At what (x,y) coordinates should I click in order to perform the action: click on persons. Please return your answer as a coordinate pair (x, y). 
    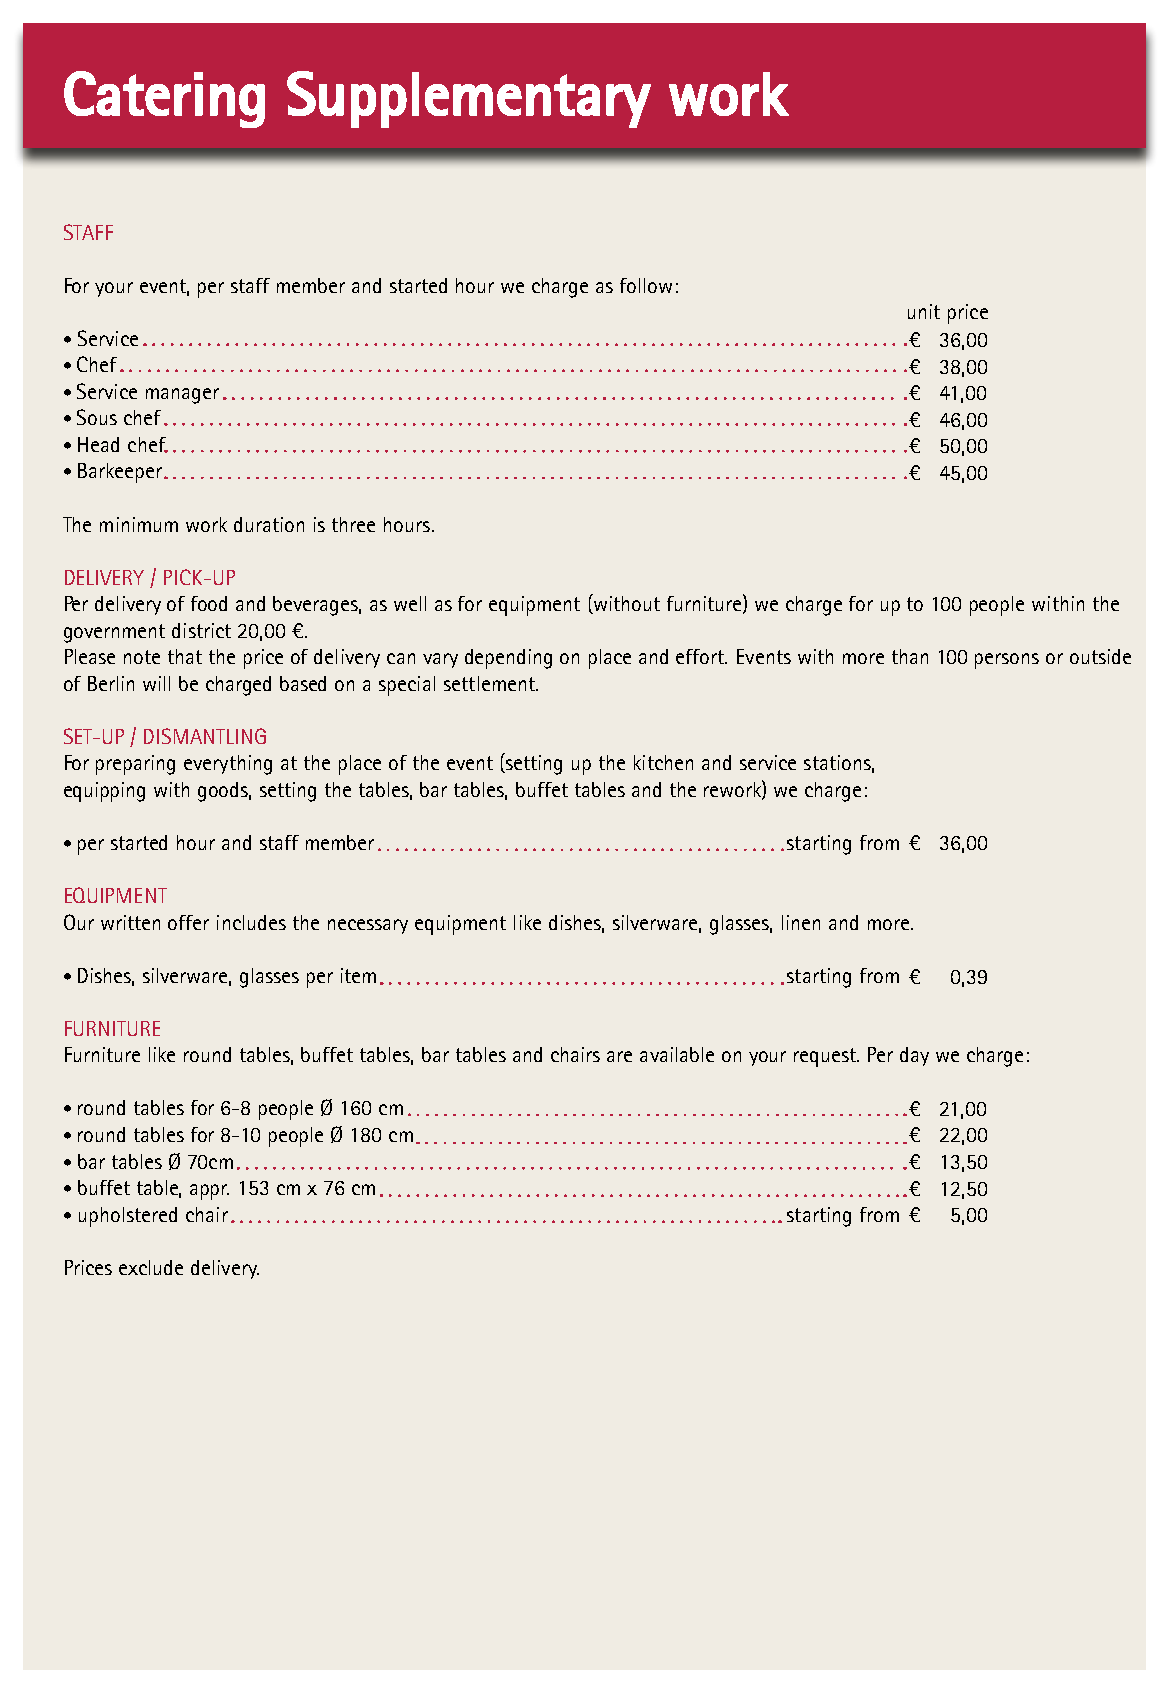
    Looking at the image, I should click on (1007, 661).
